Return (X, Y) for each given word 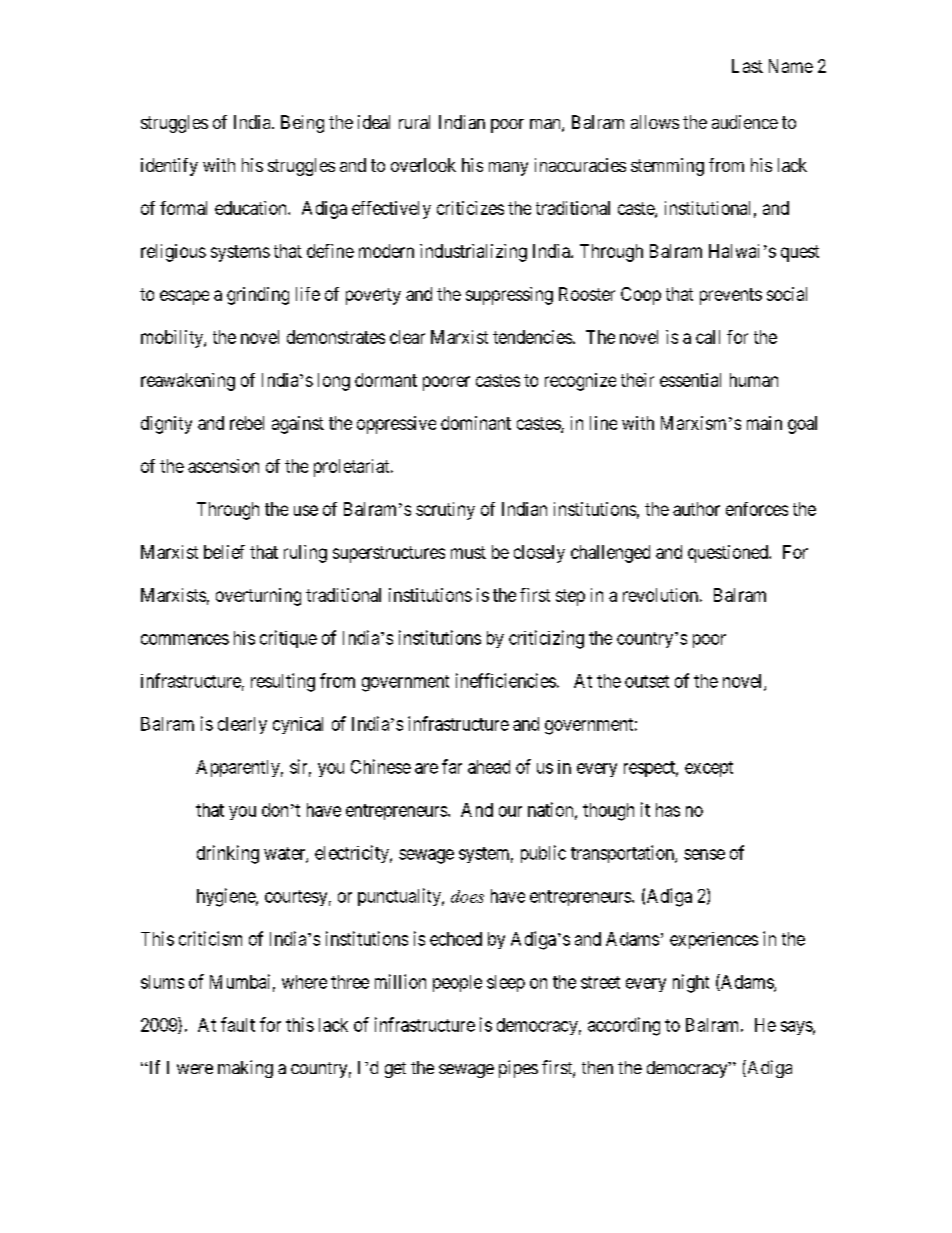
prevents (731, 296)
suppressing (509, 296)
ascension (223, 466)
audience (745, 122)
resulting (283, 682)
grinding (258, 296)
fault (238, 1024)
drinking (228, 854)
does (467, 896)
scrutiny (445, 511)
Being (302, 124)
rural (414, 122)
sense (704, 854)
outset (647, 681)
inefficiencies (506, 680)
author (696, 509)
